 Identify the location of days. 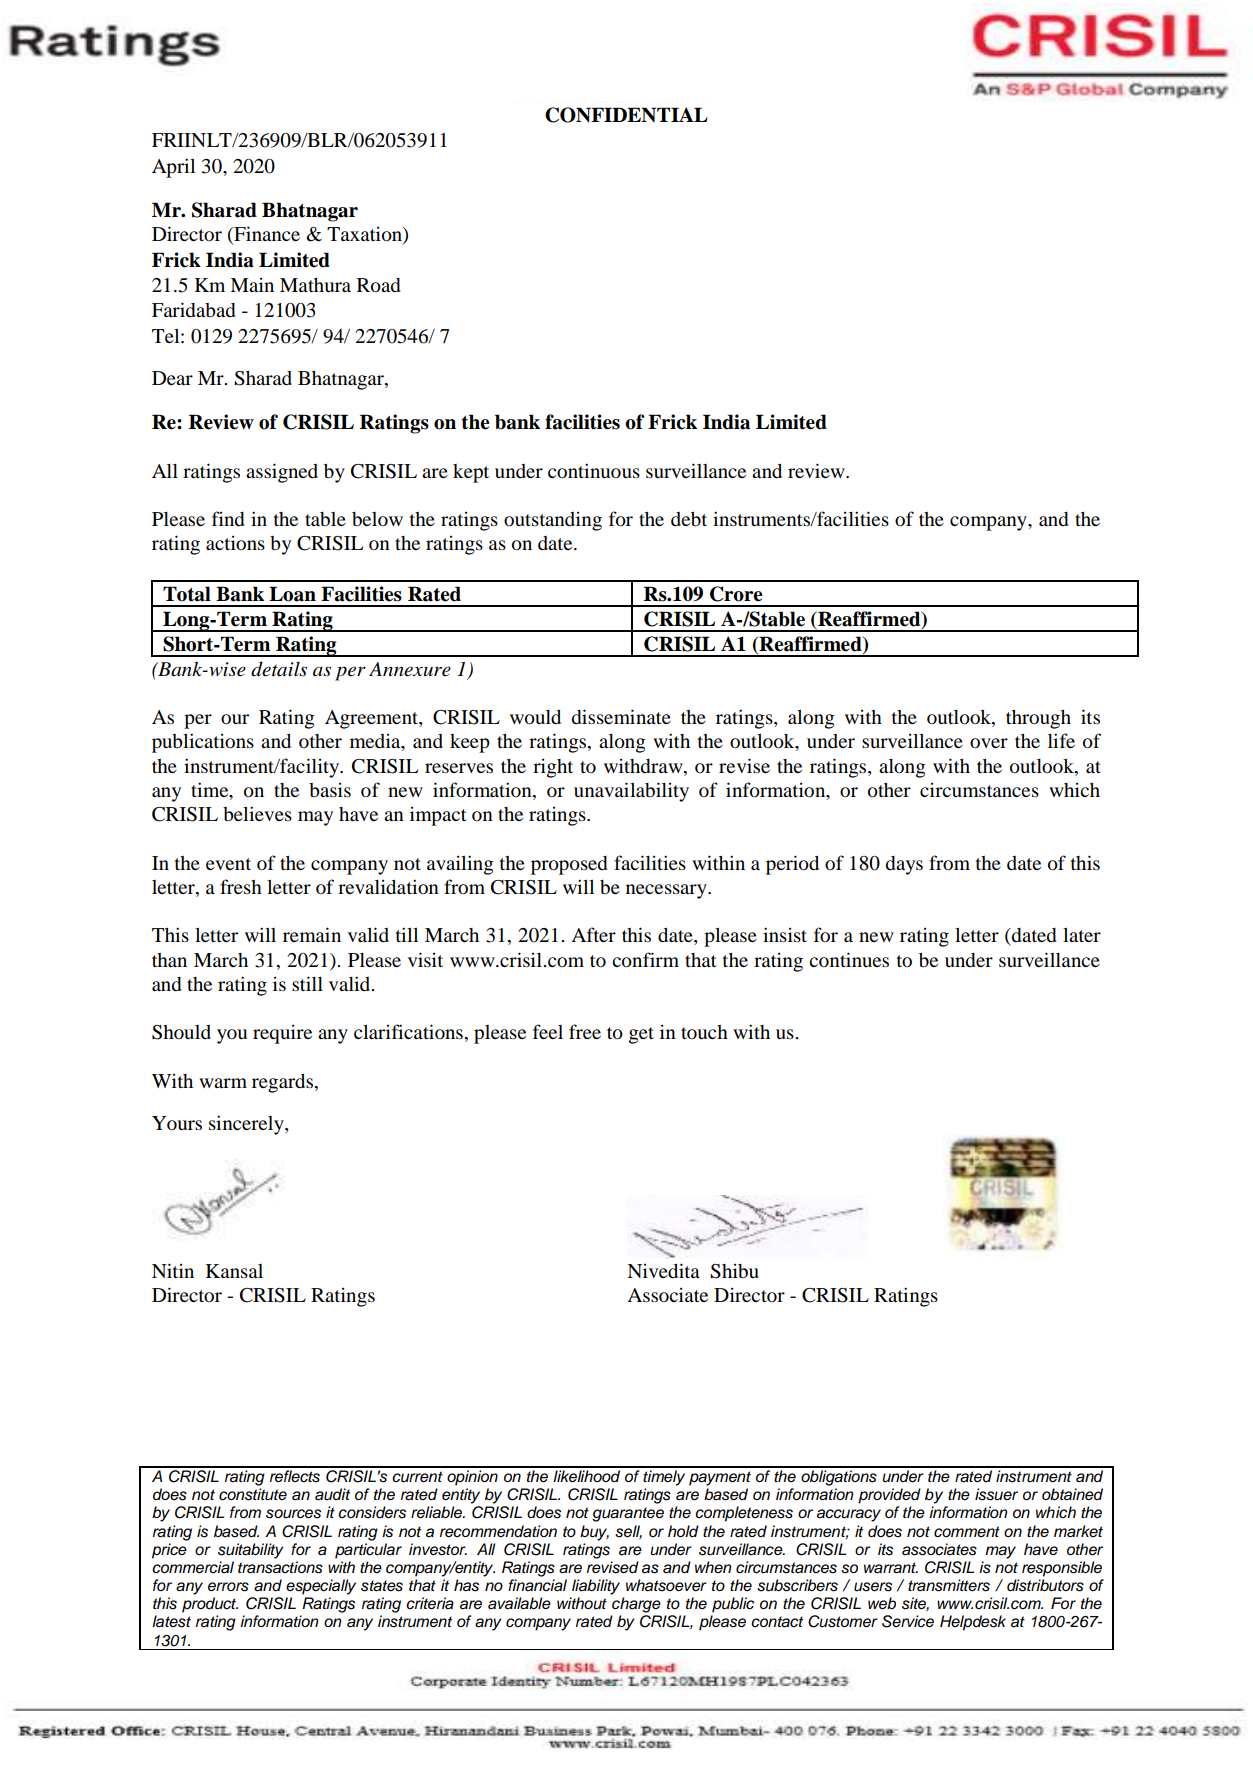
(904, 865).
